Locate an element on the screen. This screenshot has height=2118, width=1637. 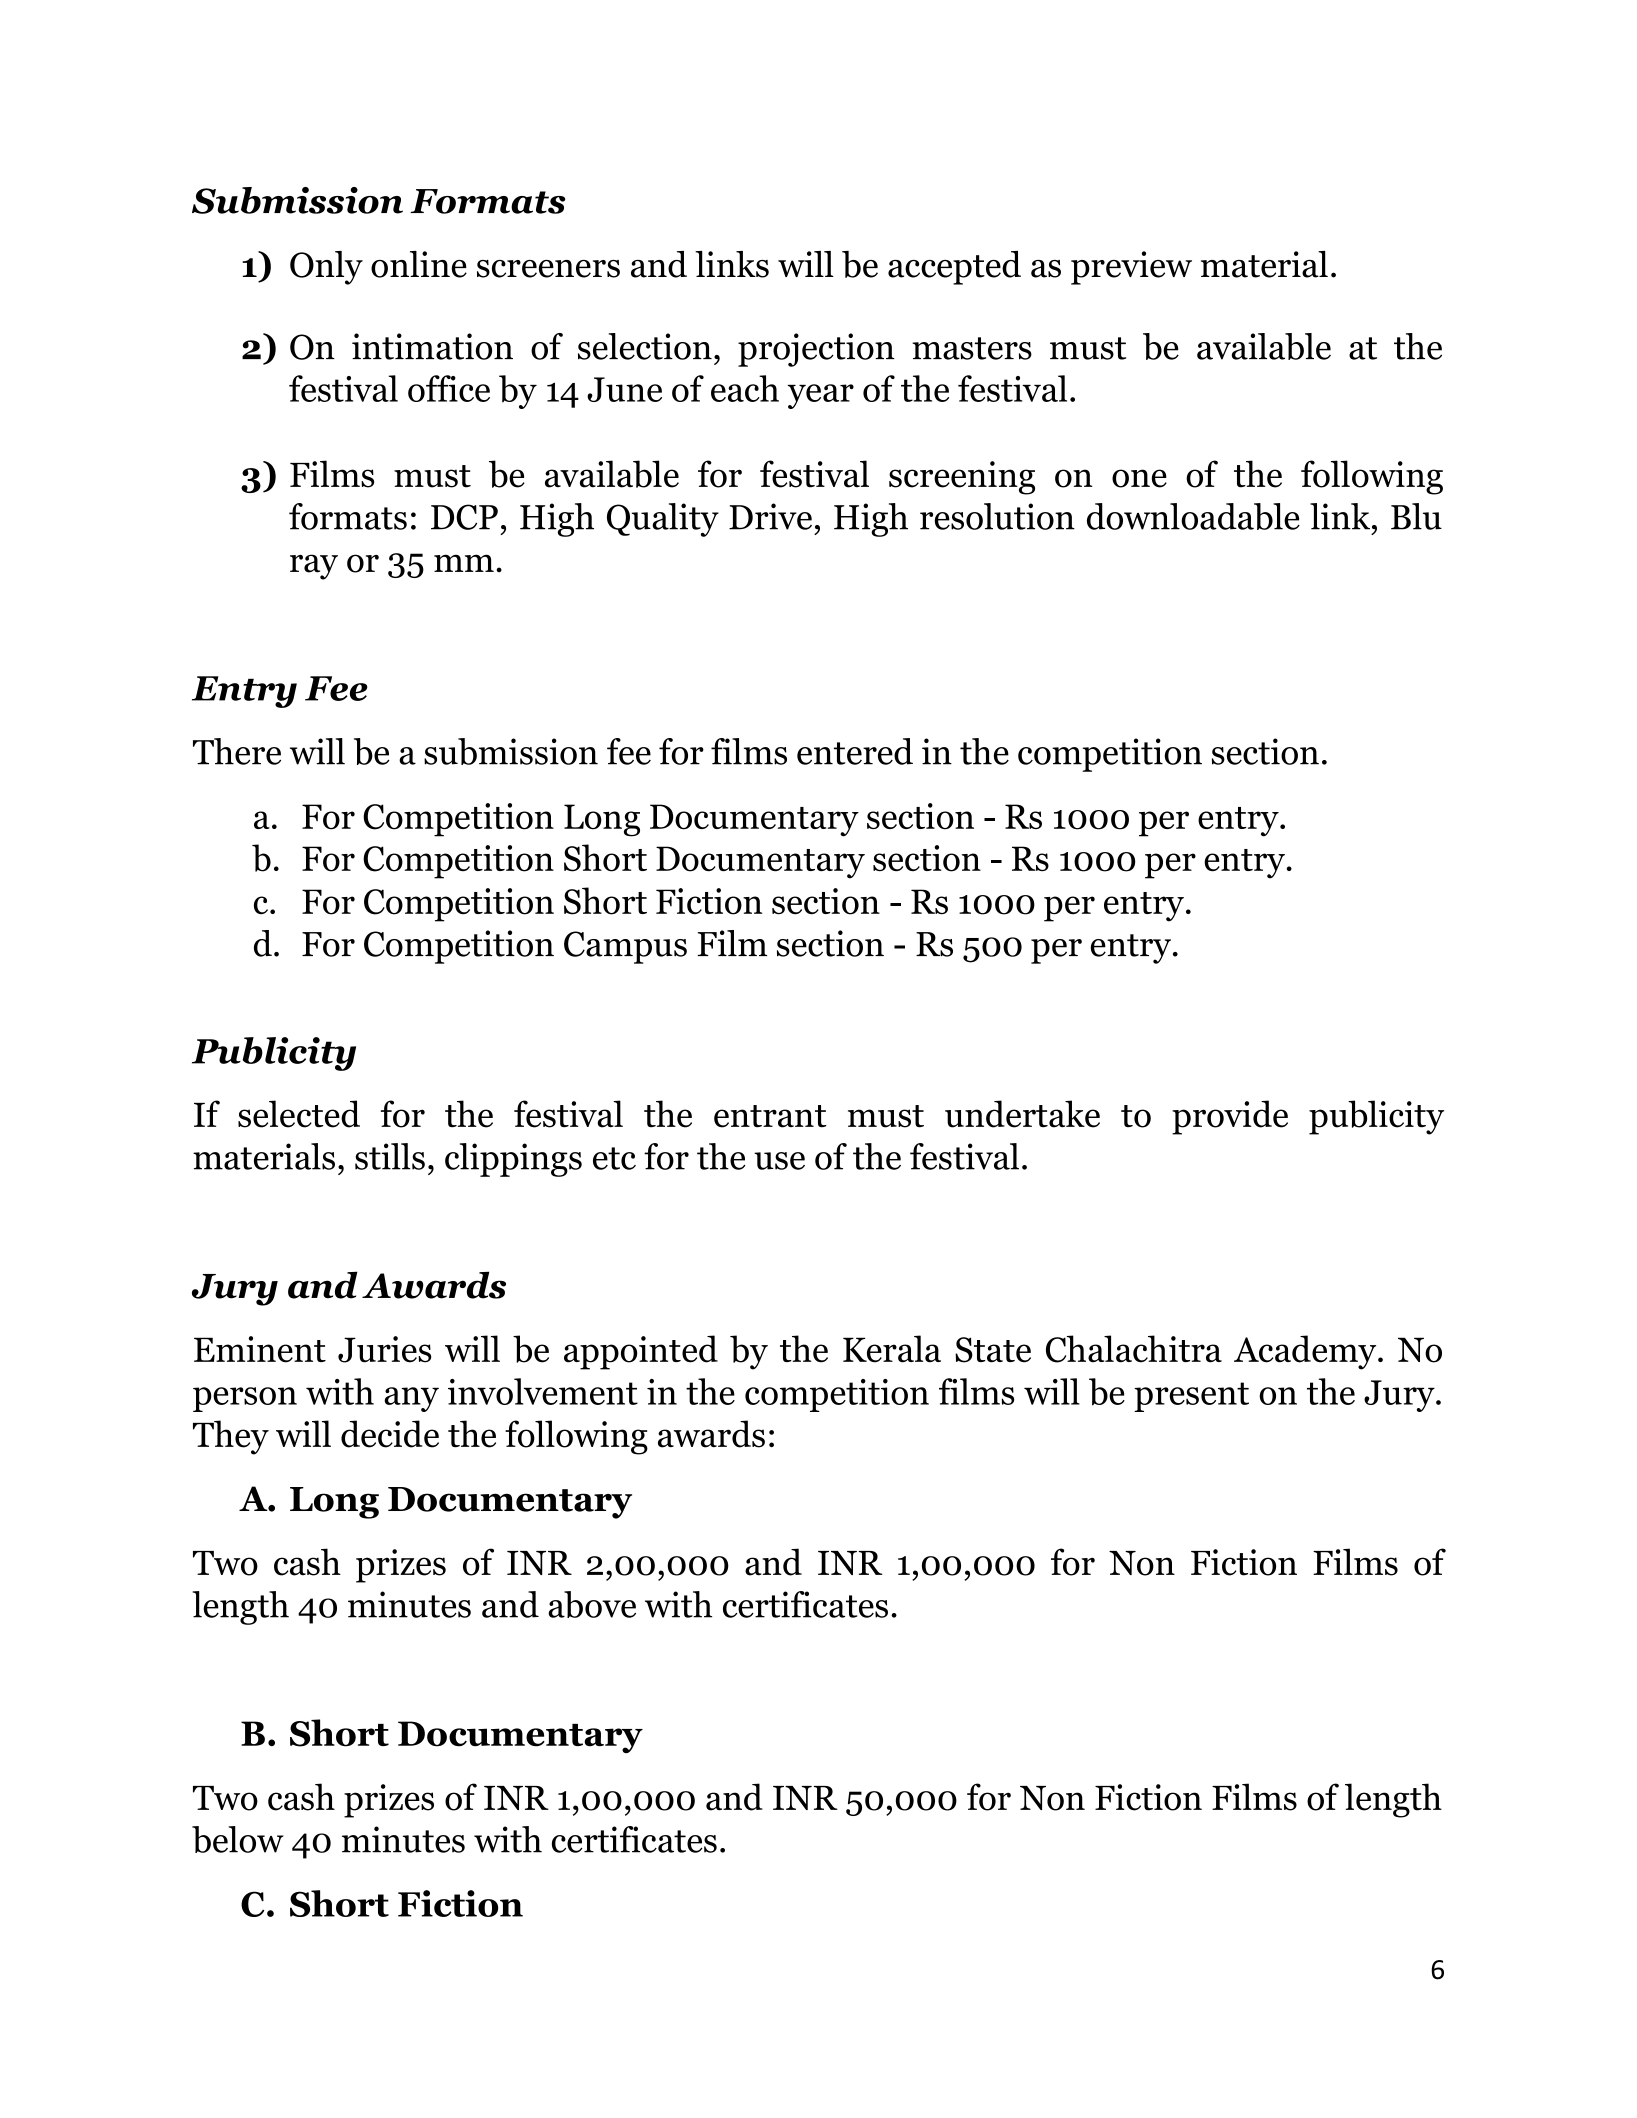
projection is located at coordinates (816, 350).
